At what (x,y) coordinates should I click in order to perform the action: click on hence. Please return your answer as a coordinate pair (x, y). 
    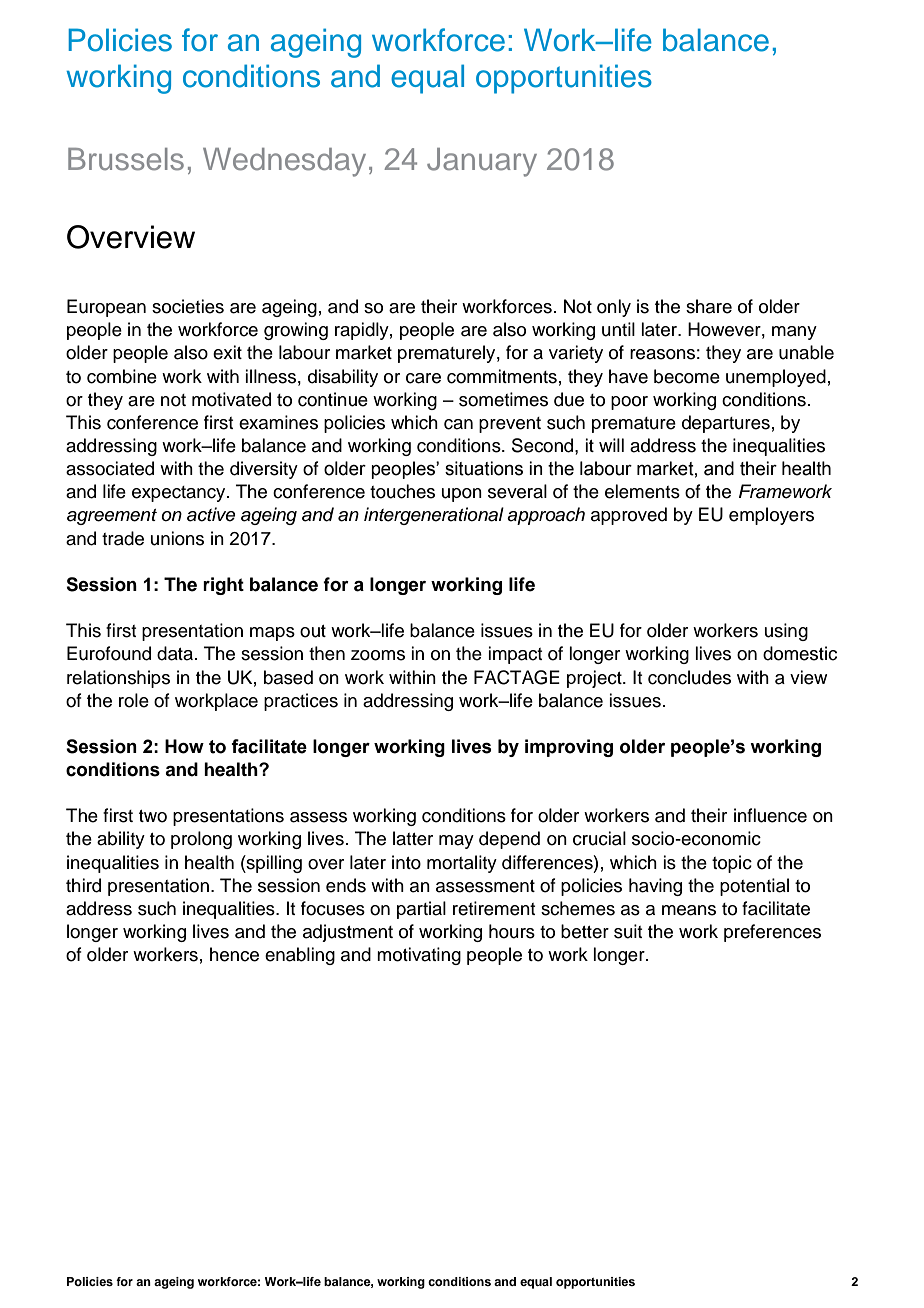
    Looking at the image, I should click on (234, 954).
